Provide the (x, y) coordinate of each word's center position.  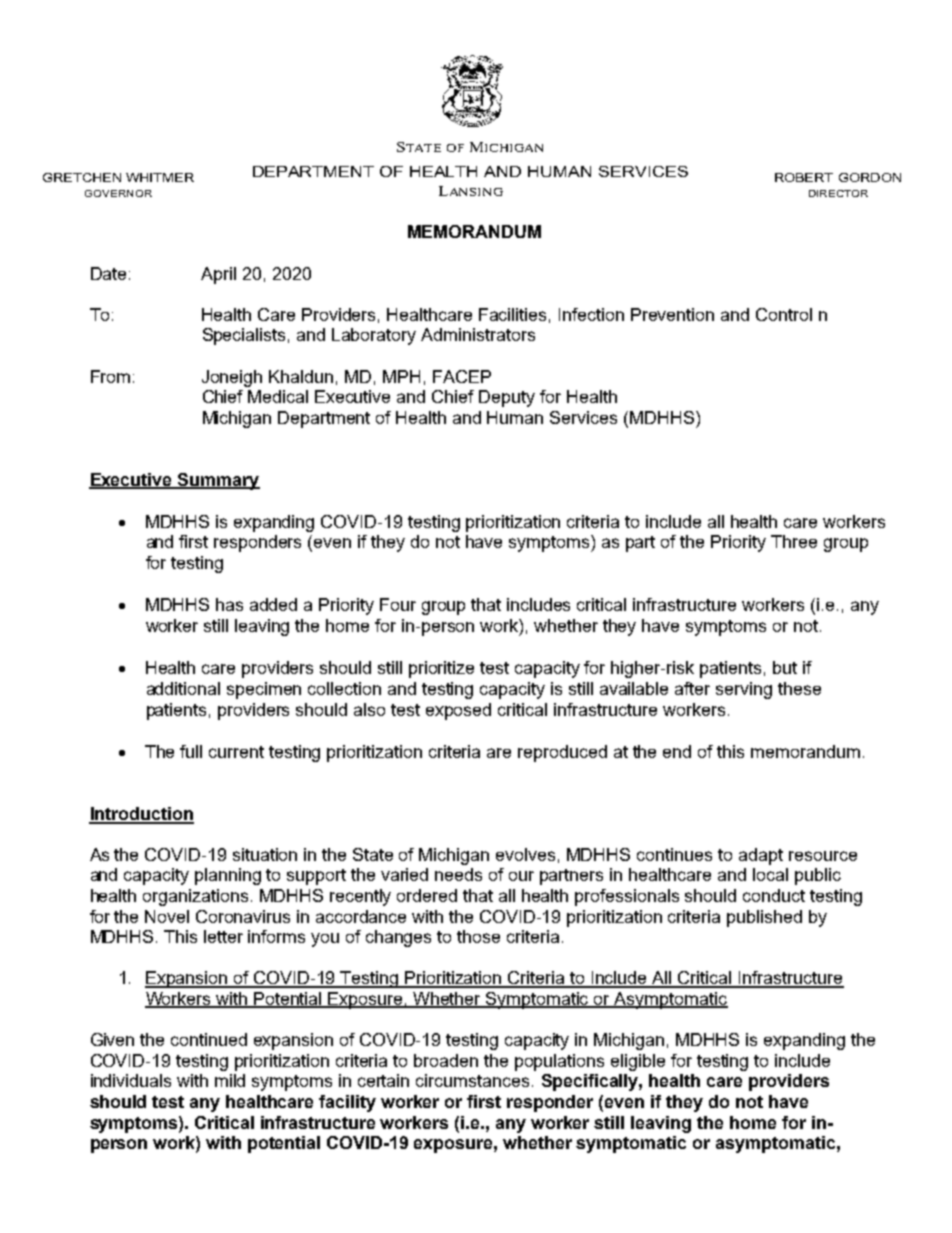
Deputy (507, 398)
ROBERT (804, 177)
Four (398, 604)
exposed (458, 711)
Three (794, 541)
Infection (591, 314)
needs (458, 874)
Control (784, 314)
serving (744, 690)
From (110, 376)
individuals (131, 1080)
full (191, 751)
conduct (774, 895)
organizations (195, 897)
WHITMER (160, 177)
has (229, 604)
